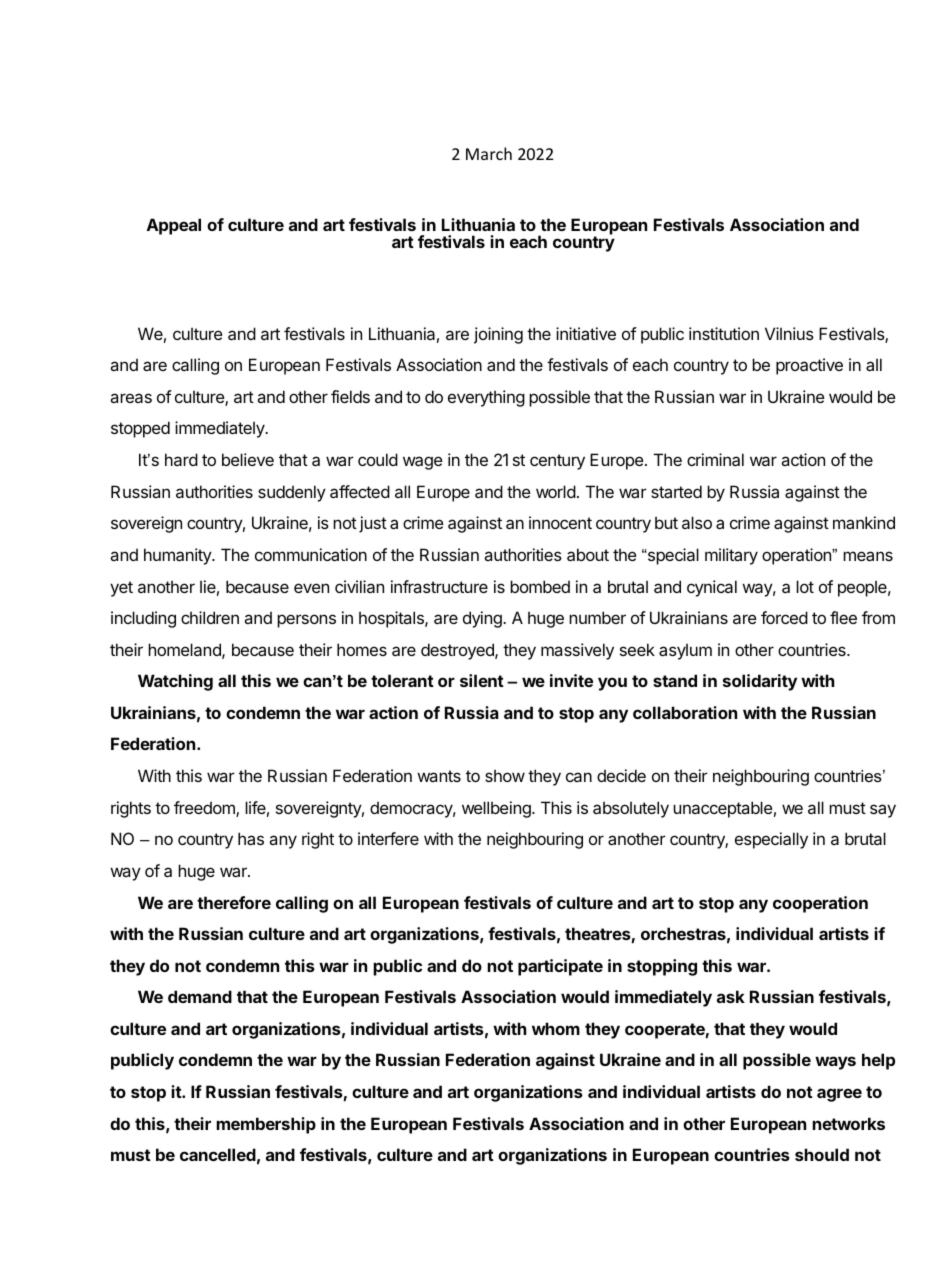 This screenshot has height=1288, width=936. Describe the element at coordinates (809, 366) in the screenshot. I see `proactive` at that location.
